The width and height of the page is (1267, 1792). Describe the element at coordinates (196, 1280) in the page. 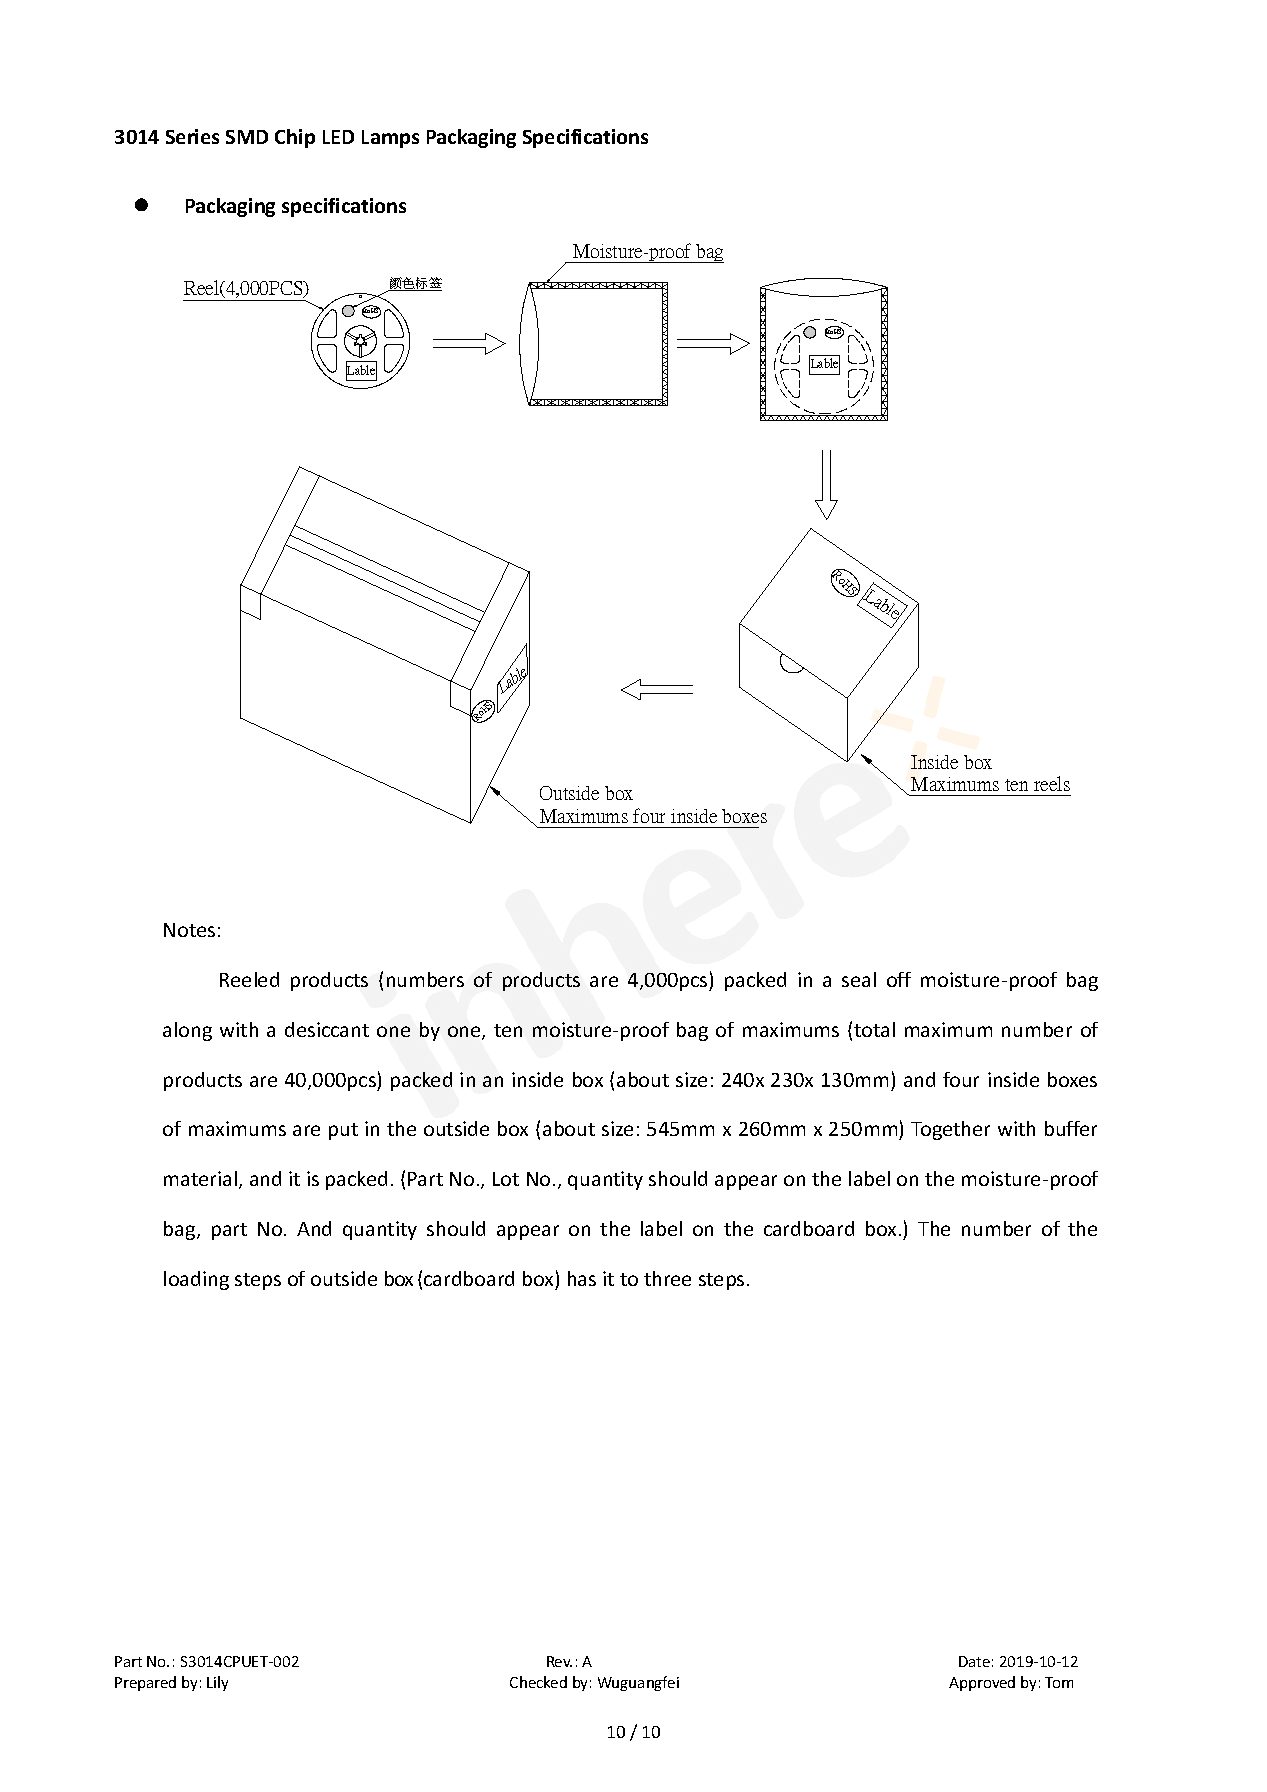

I see `loading` at that location.
